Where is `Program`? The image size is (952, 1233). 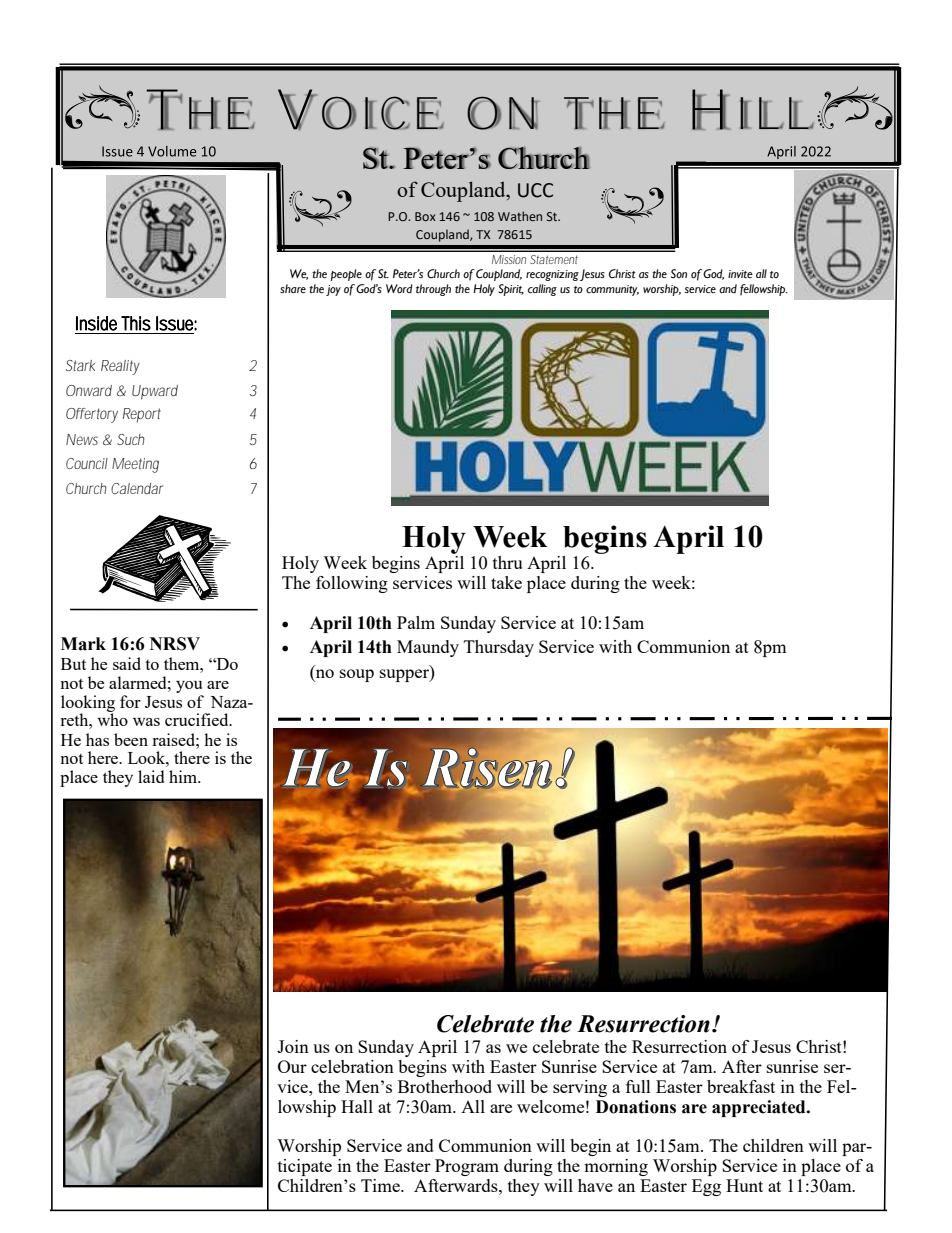
Program is located at coordinates (467, 1167).
